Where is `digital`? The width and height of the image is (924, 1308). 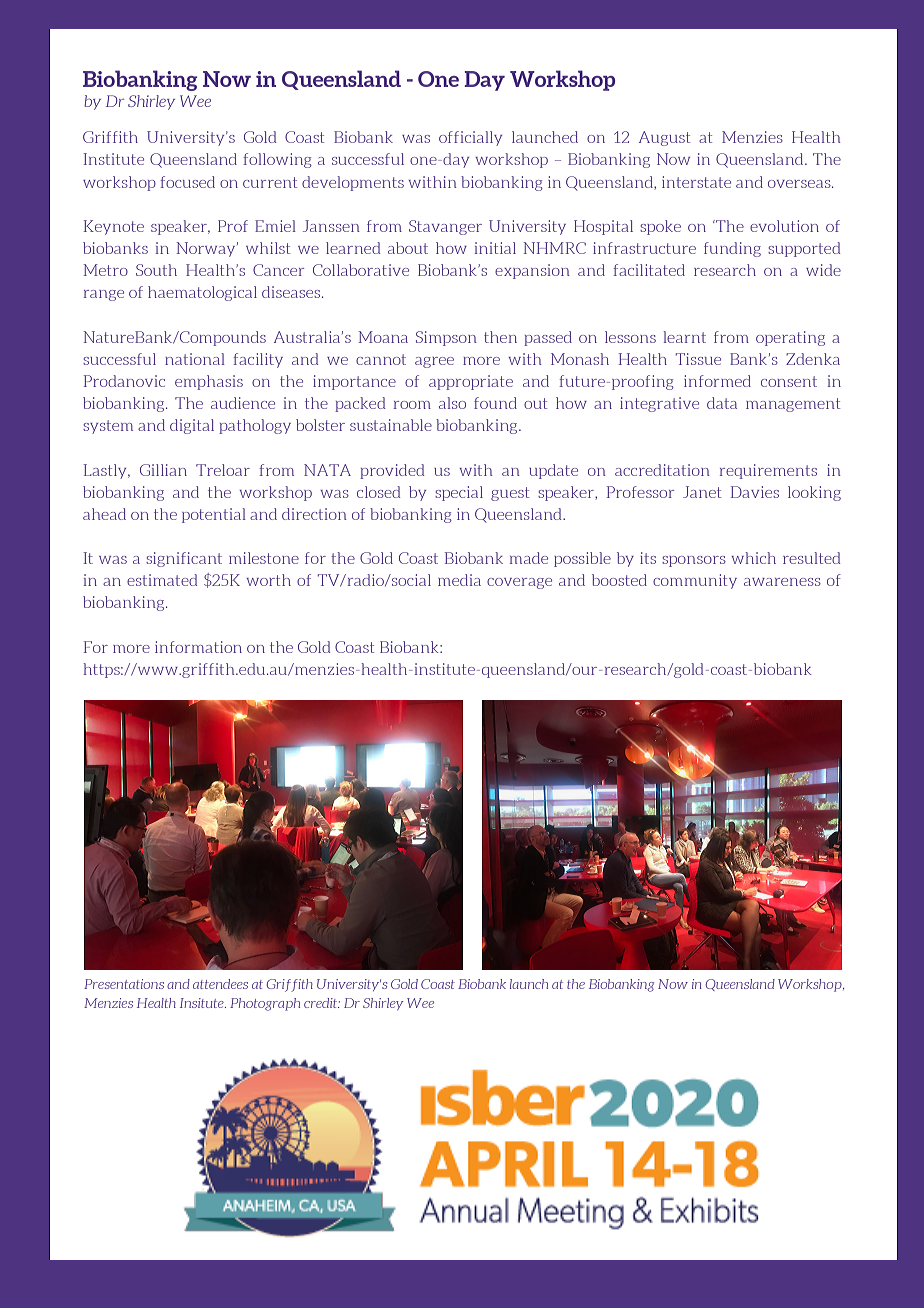
digital is located at coordinates (192, 426).
